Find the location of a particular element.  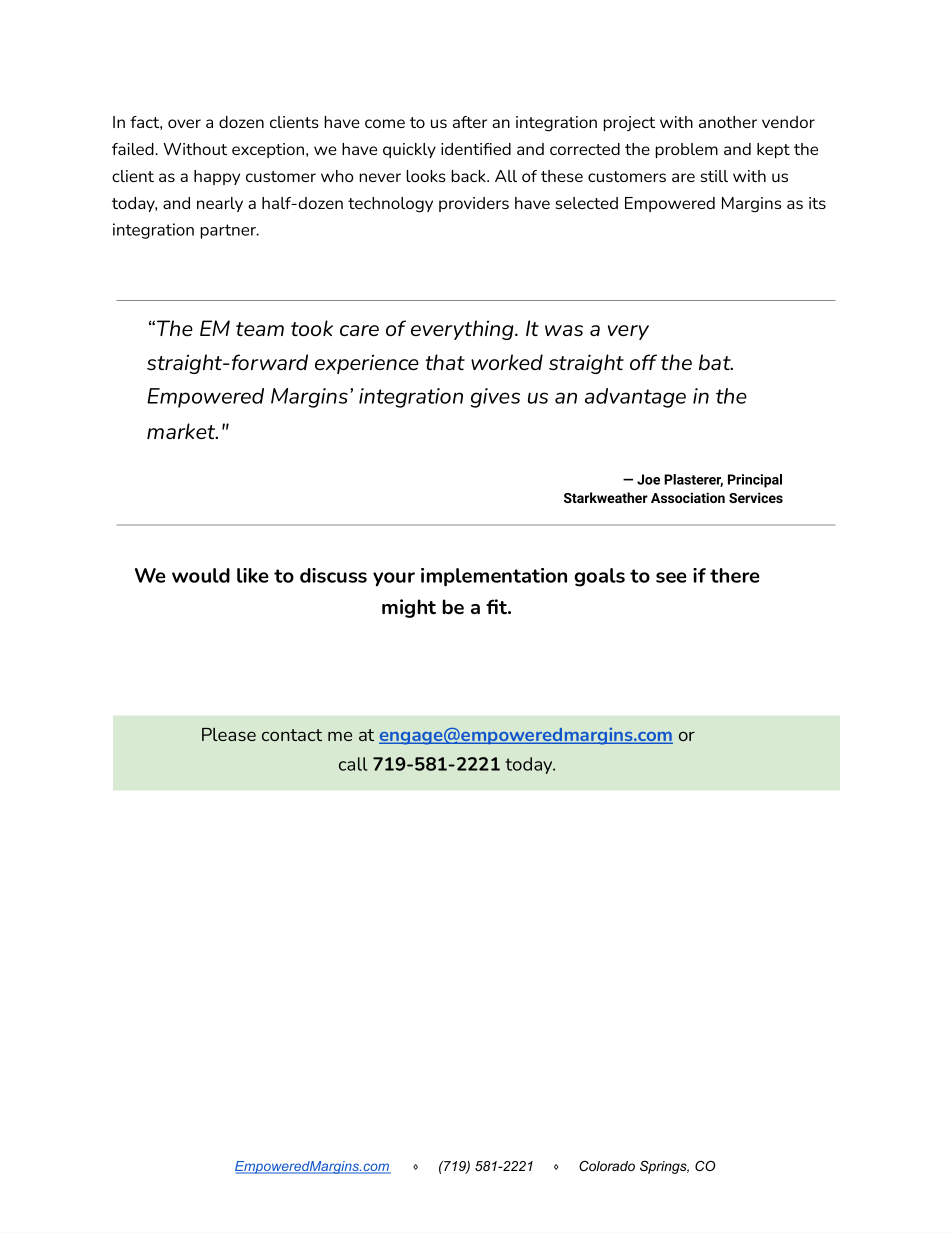

Colorado is located at coordinates (607, 1166).
